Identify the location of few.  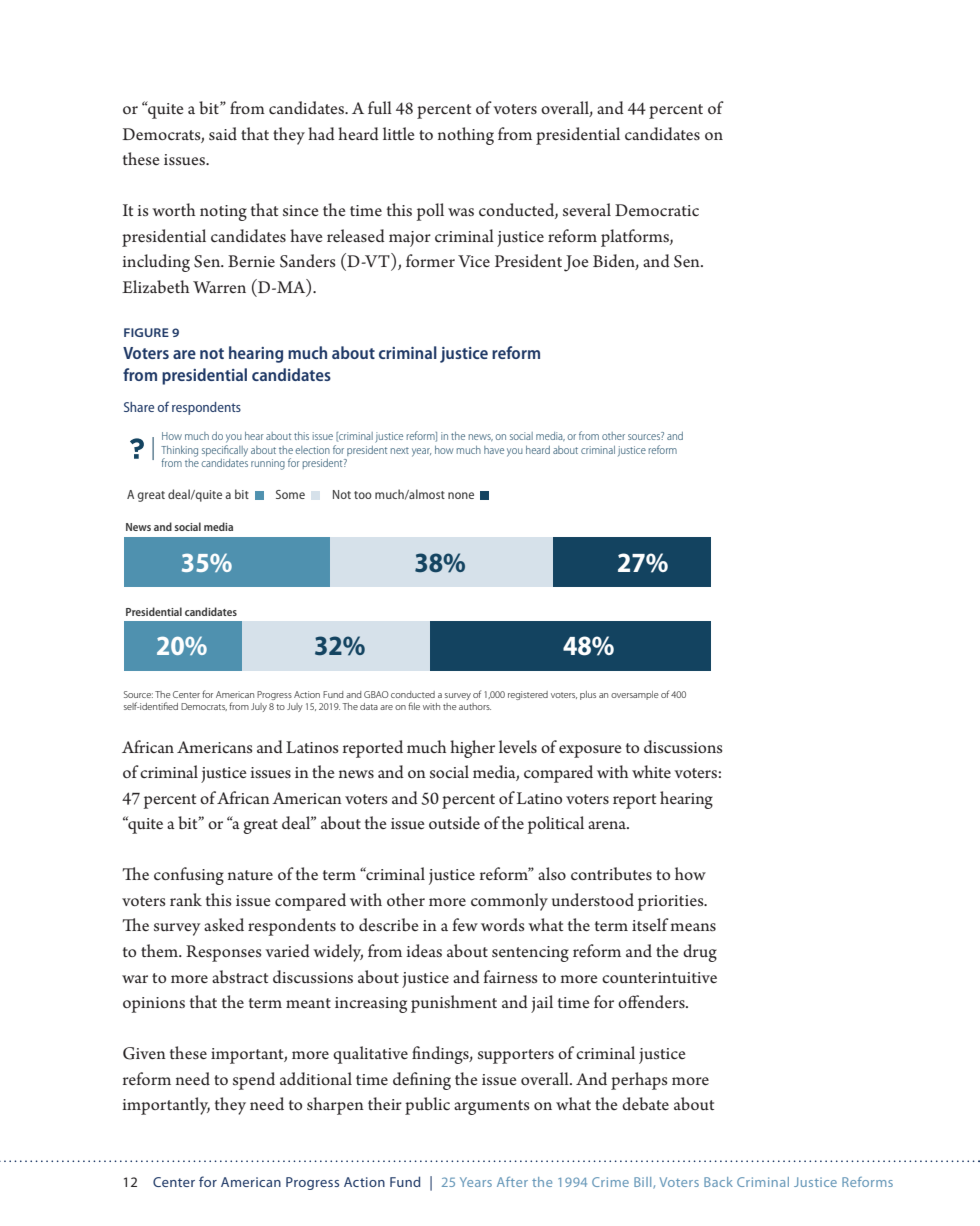
(465, 924).
